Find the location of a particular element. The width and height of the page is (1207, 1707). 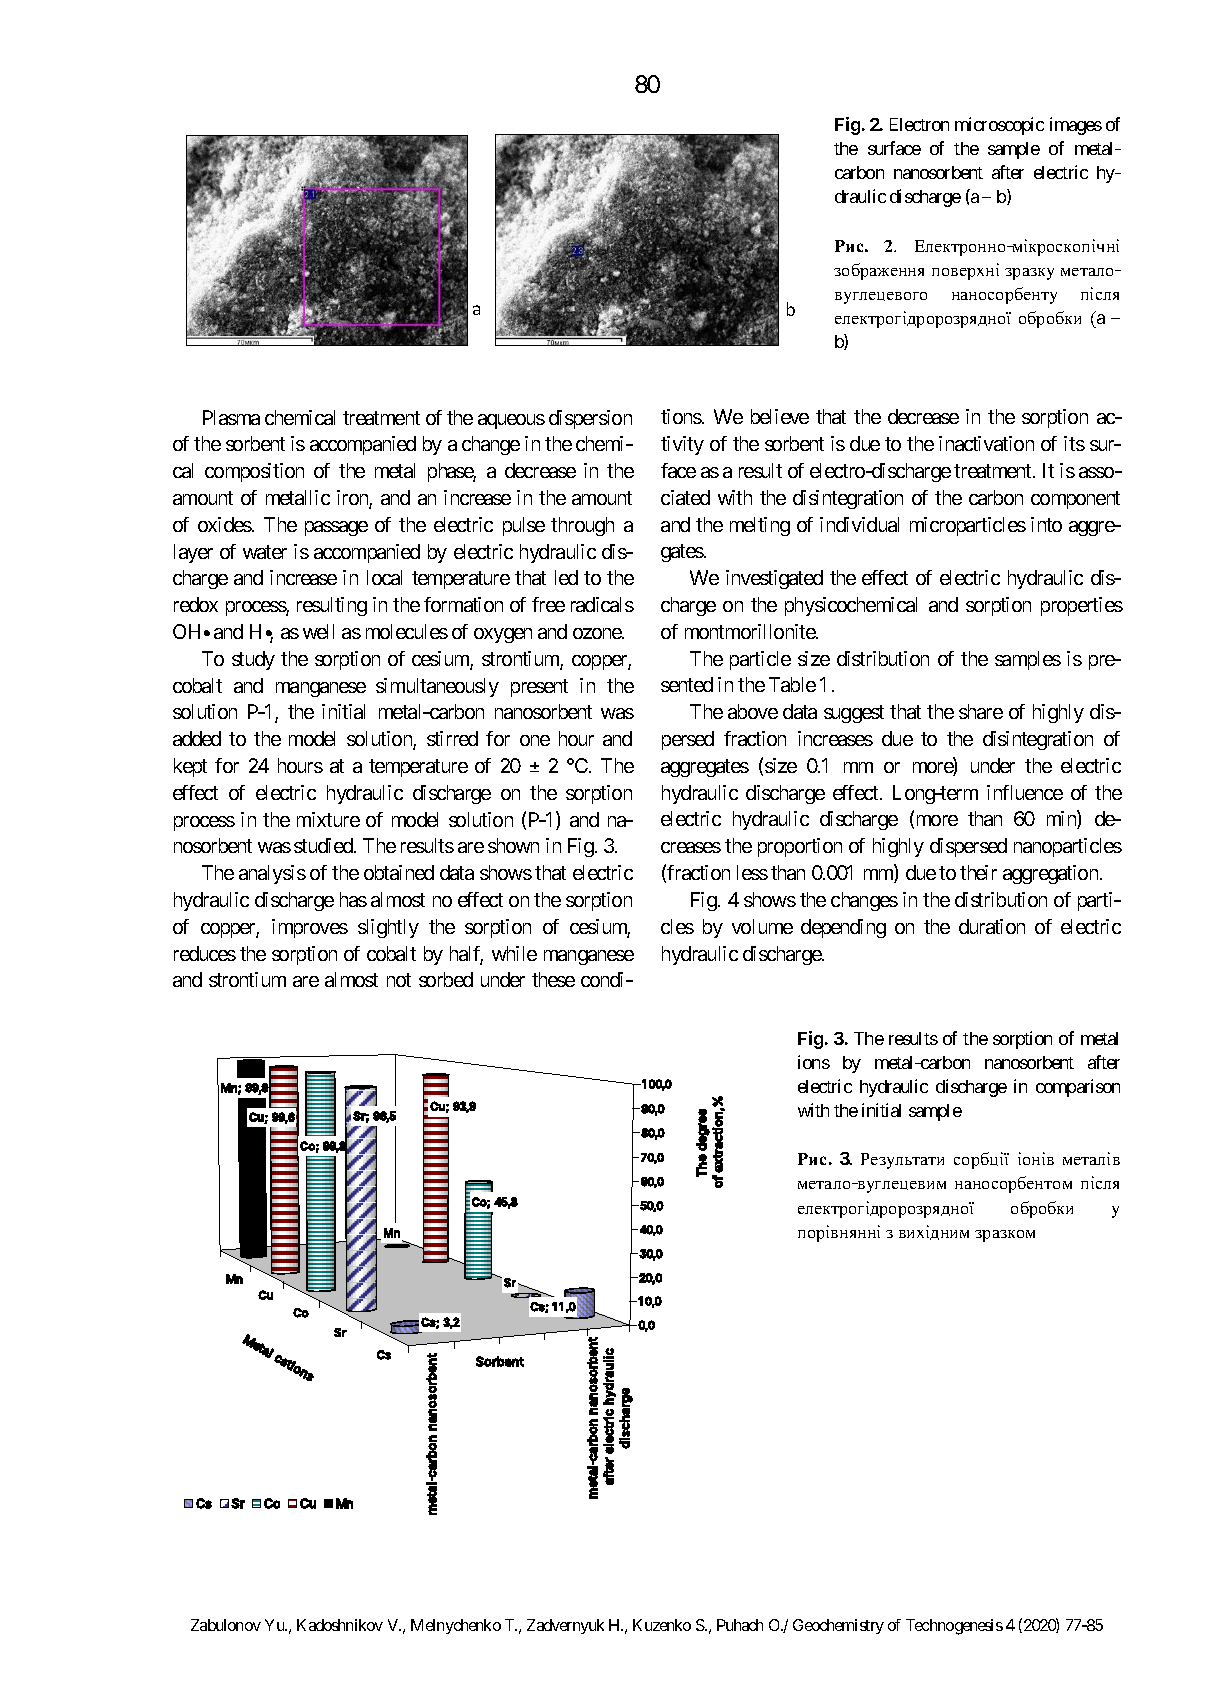

while is located at coordinates (514, 953).
